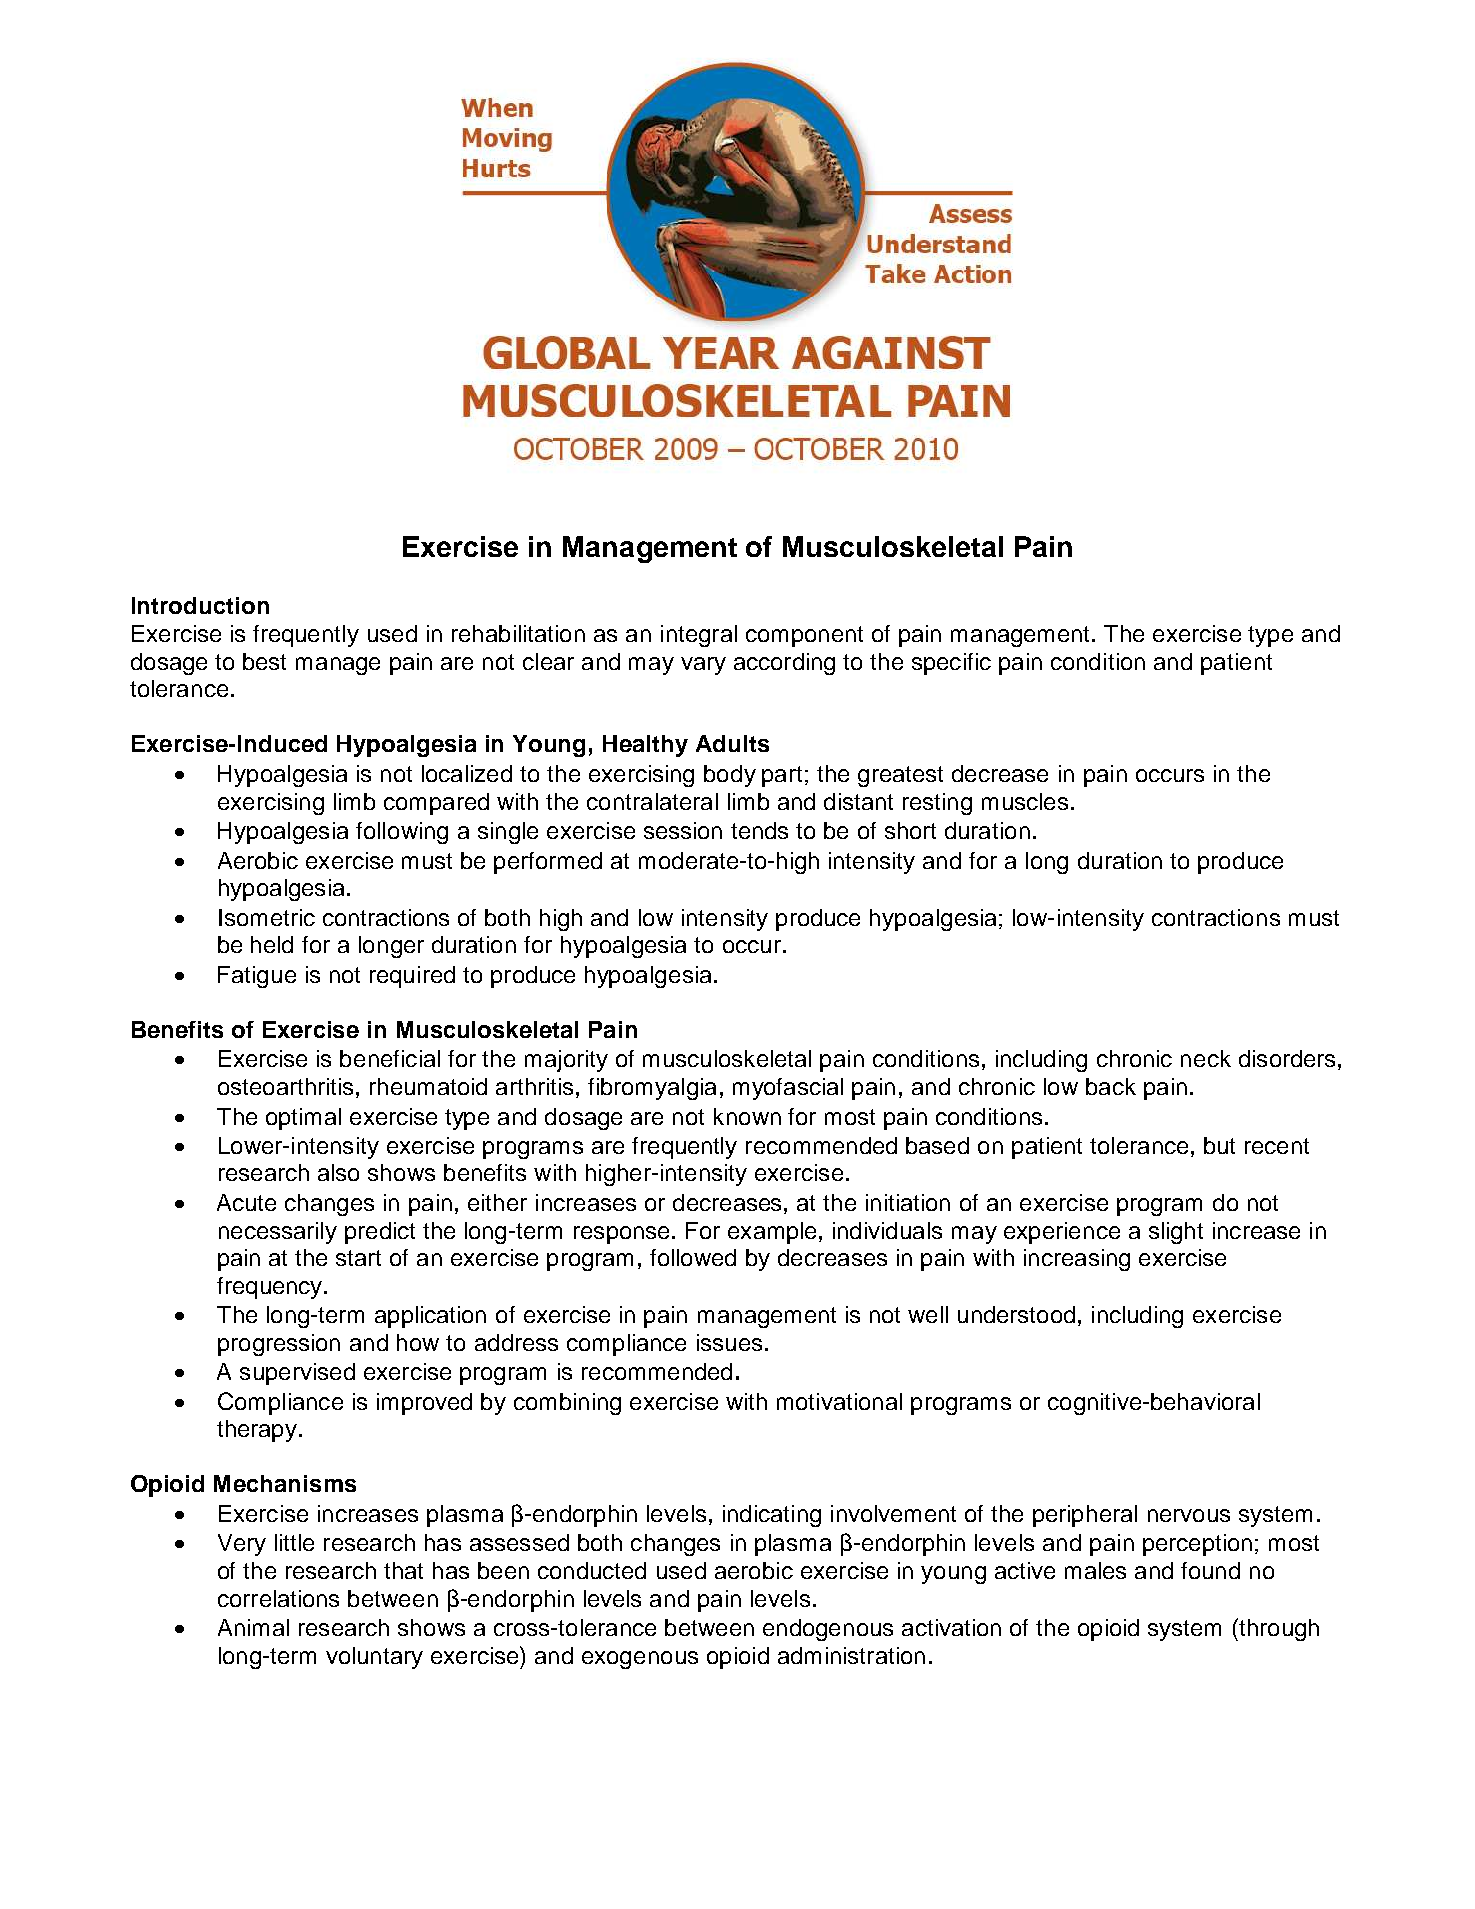 Image resolution: width=1475 pixels, height=1909 pixels. Describe the element at coordinates (374, 1658) in the image. I see `voluntary` at that location.
